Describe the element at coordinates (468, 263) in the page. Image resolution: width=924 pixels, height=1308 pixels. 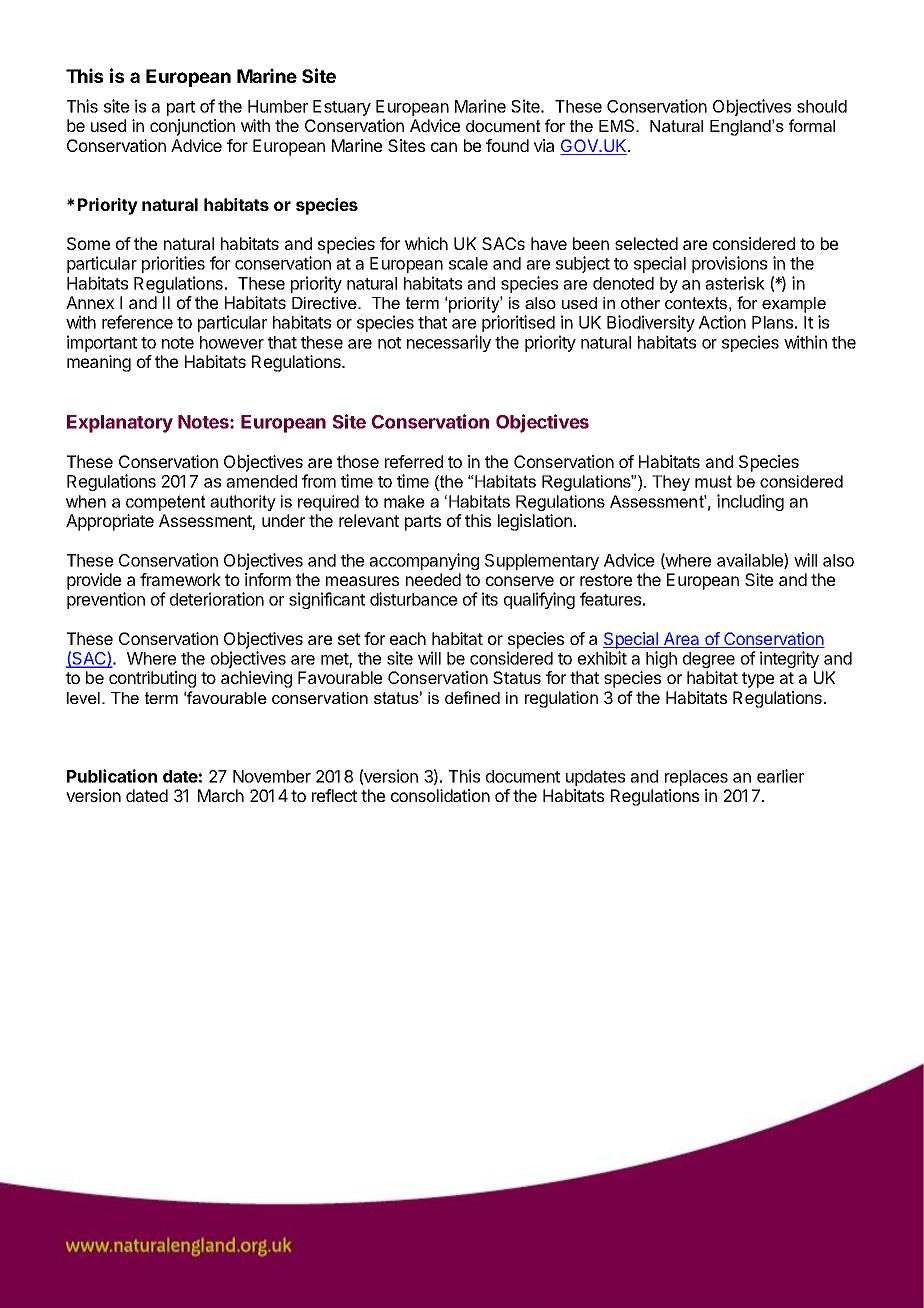
I see `scale` at that location.
